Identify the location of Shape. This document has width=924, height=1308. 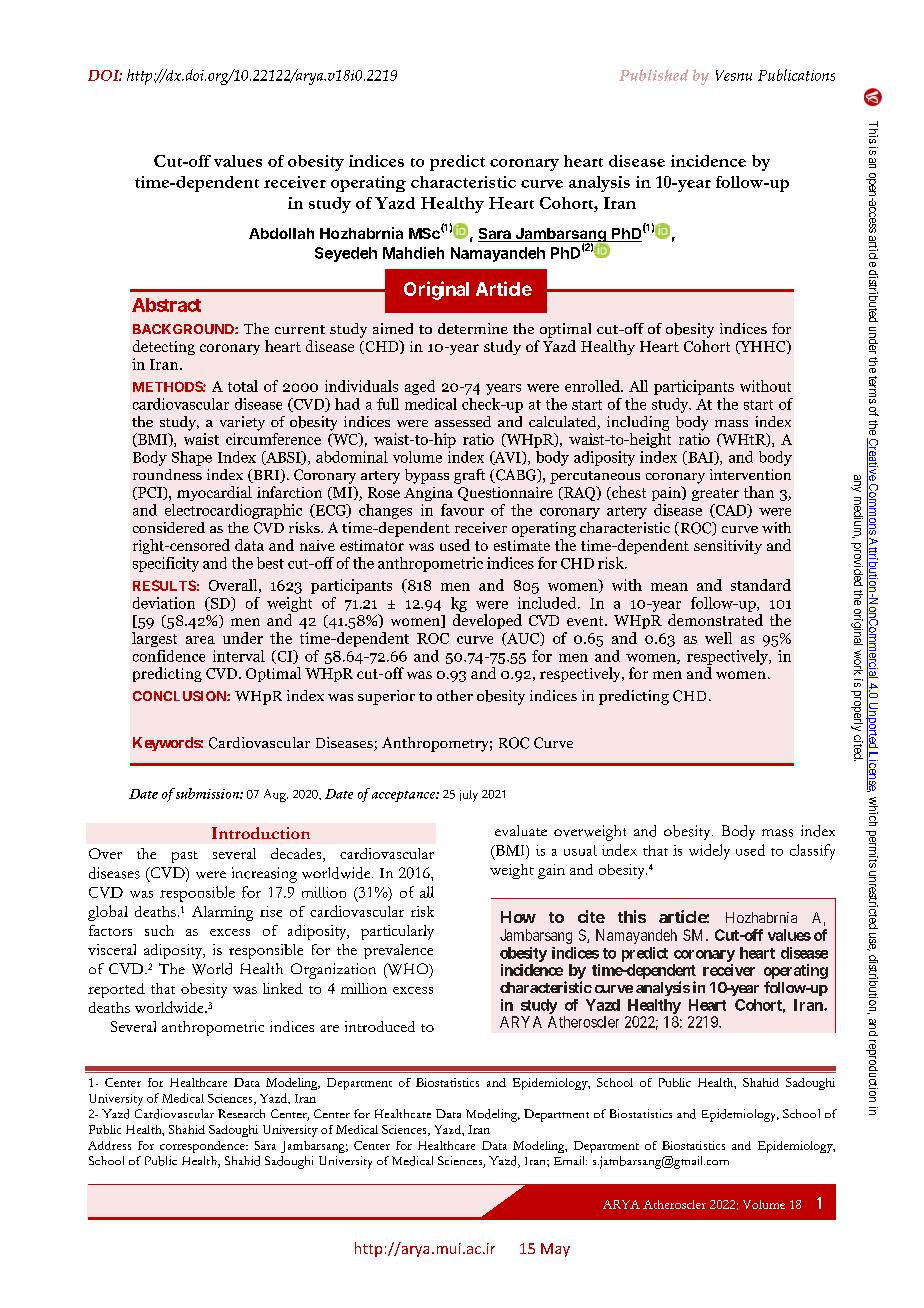
(192, 458).
